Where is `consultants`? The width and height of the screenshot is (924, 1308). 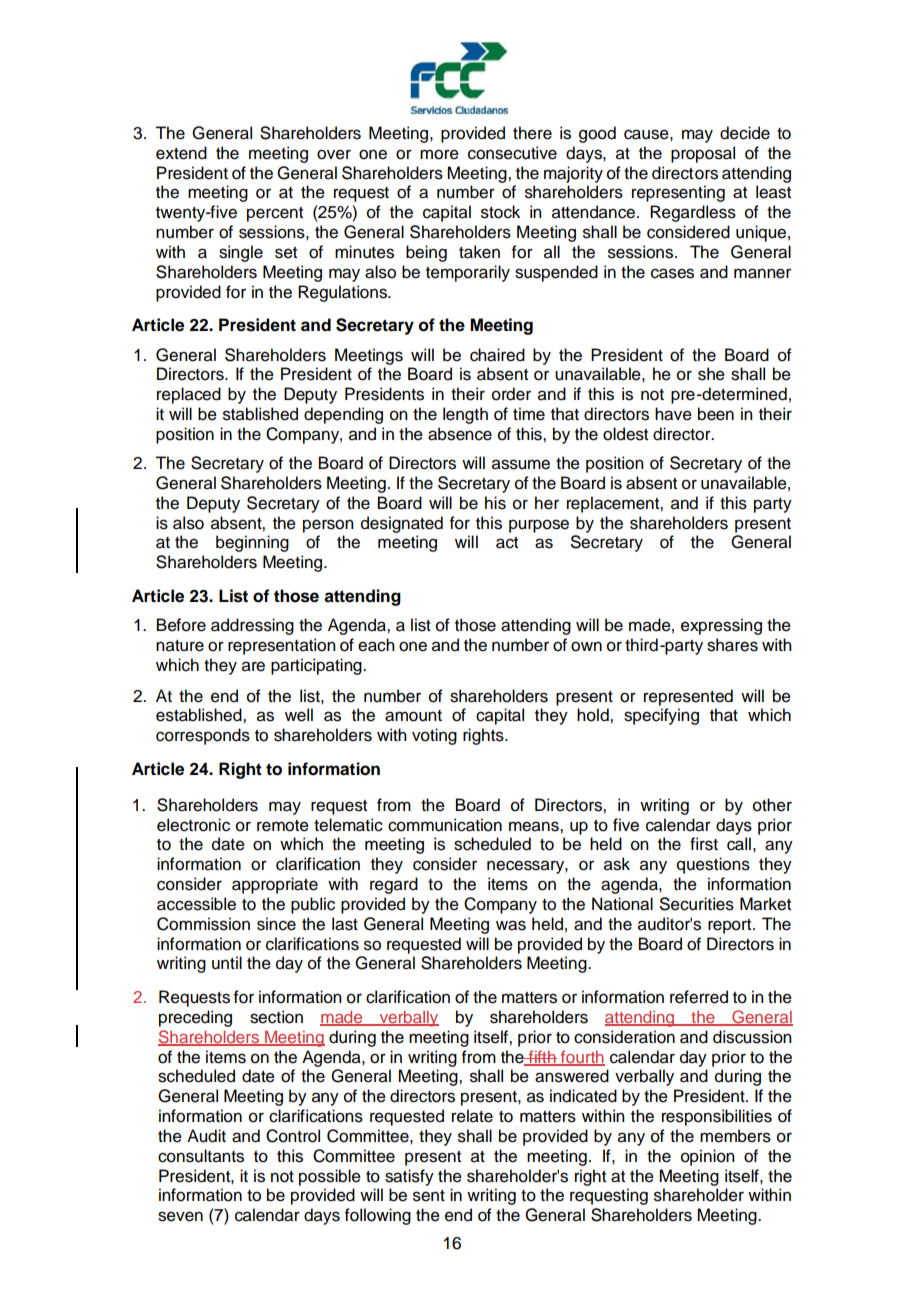 consultants is located at coordinates (201, 1156).
